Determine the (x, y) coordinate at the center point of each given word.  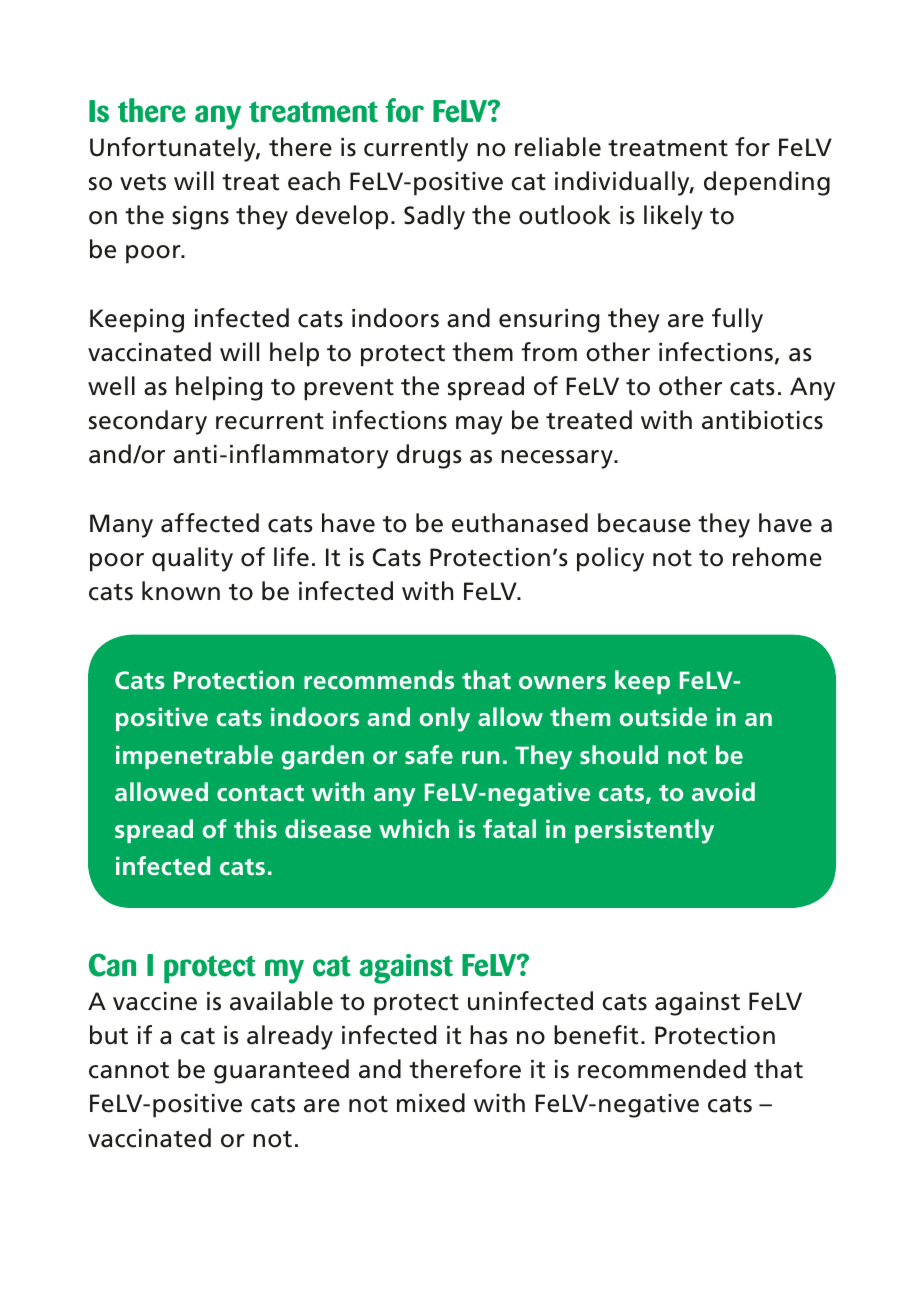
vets (143, 182)
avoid (723, 791)
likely (673, 217)
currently (416, 149)
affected (210, 523)
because (644, 523)
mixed (431, 1103)
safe (429, 754)
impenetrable (194, 757)
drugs (429, 456)
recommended (662, 1069)
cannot (129, 1070)
